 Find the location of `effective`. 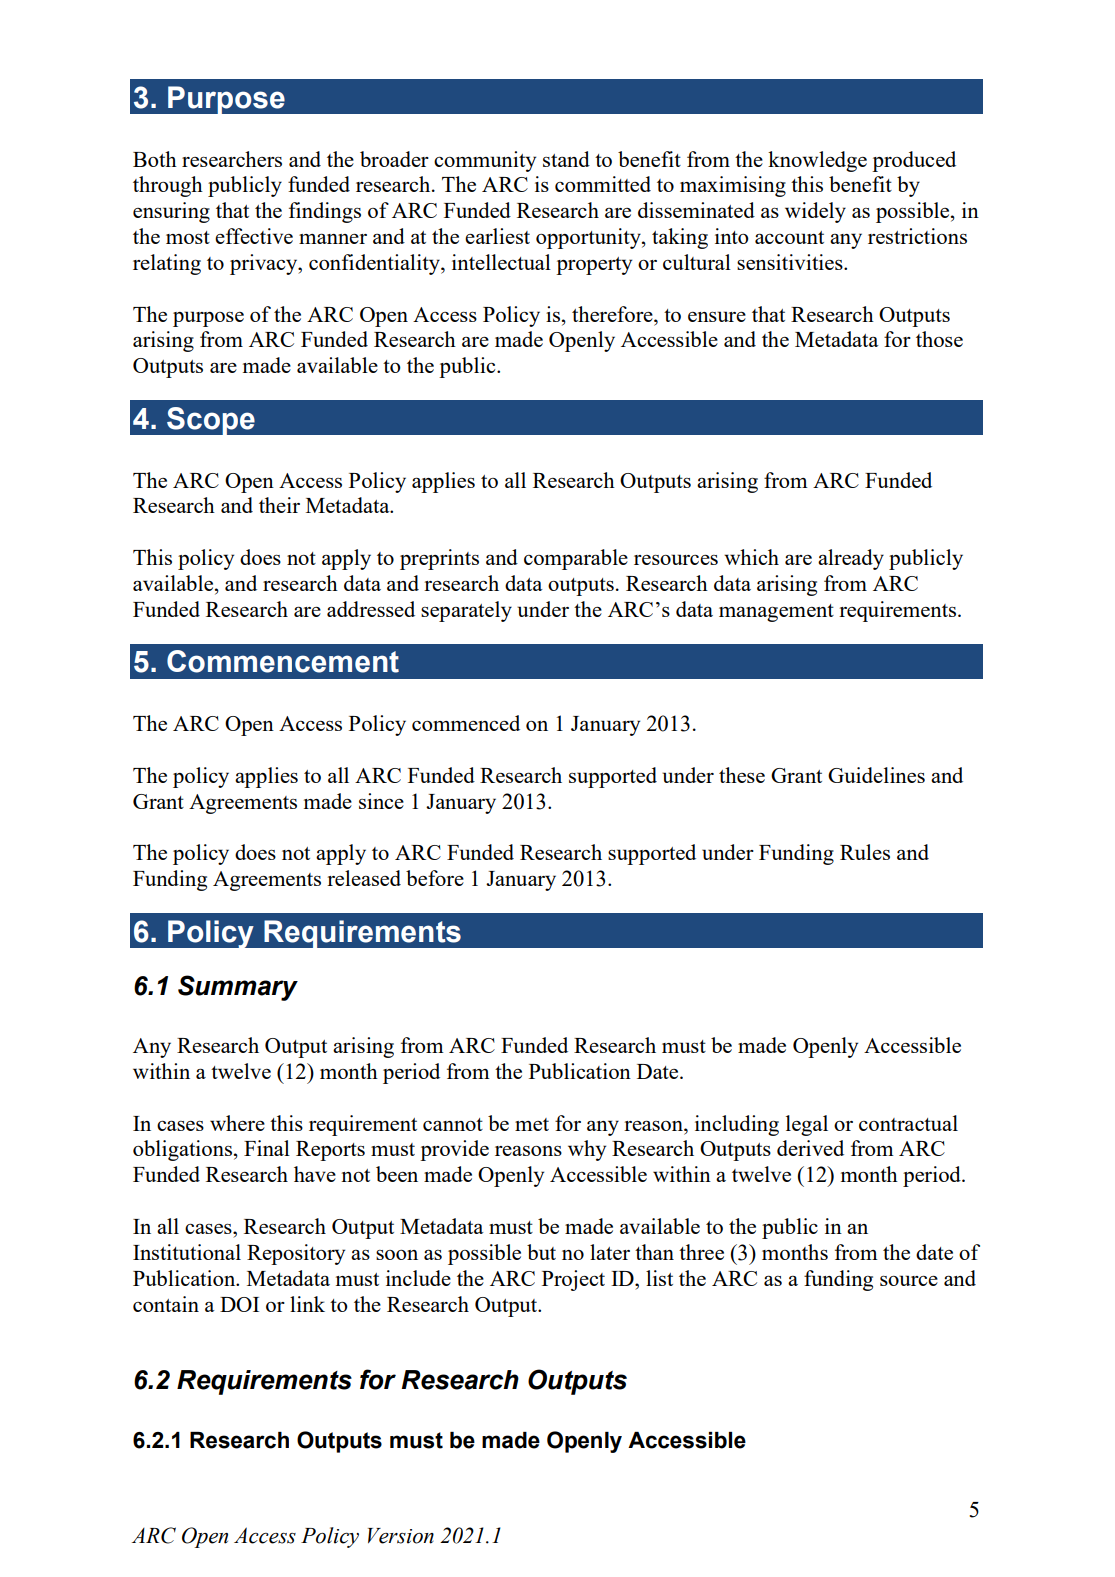

effective is located at coordinates (254, 236).
